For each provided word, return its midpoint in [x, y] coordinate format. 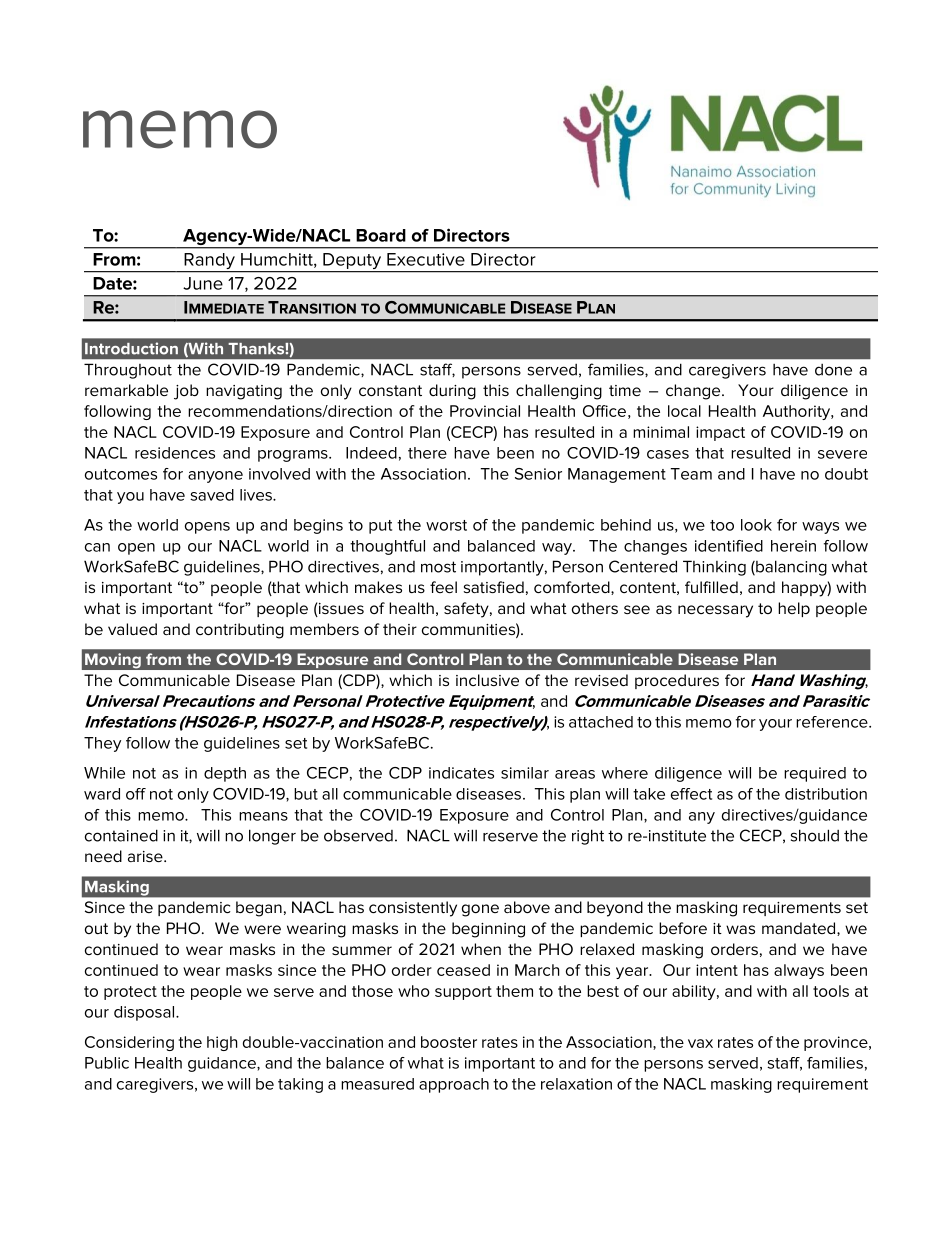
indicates [461, 773]
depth [225, 774]
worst [446, 525]
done [833, 370]
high [222, 1043]
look [756, 525]
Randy [209, 262]
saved [212, 495]
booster [449, 1042]
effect [691, 794]
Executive [426, 259]
